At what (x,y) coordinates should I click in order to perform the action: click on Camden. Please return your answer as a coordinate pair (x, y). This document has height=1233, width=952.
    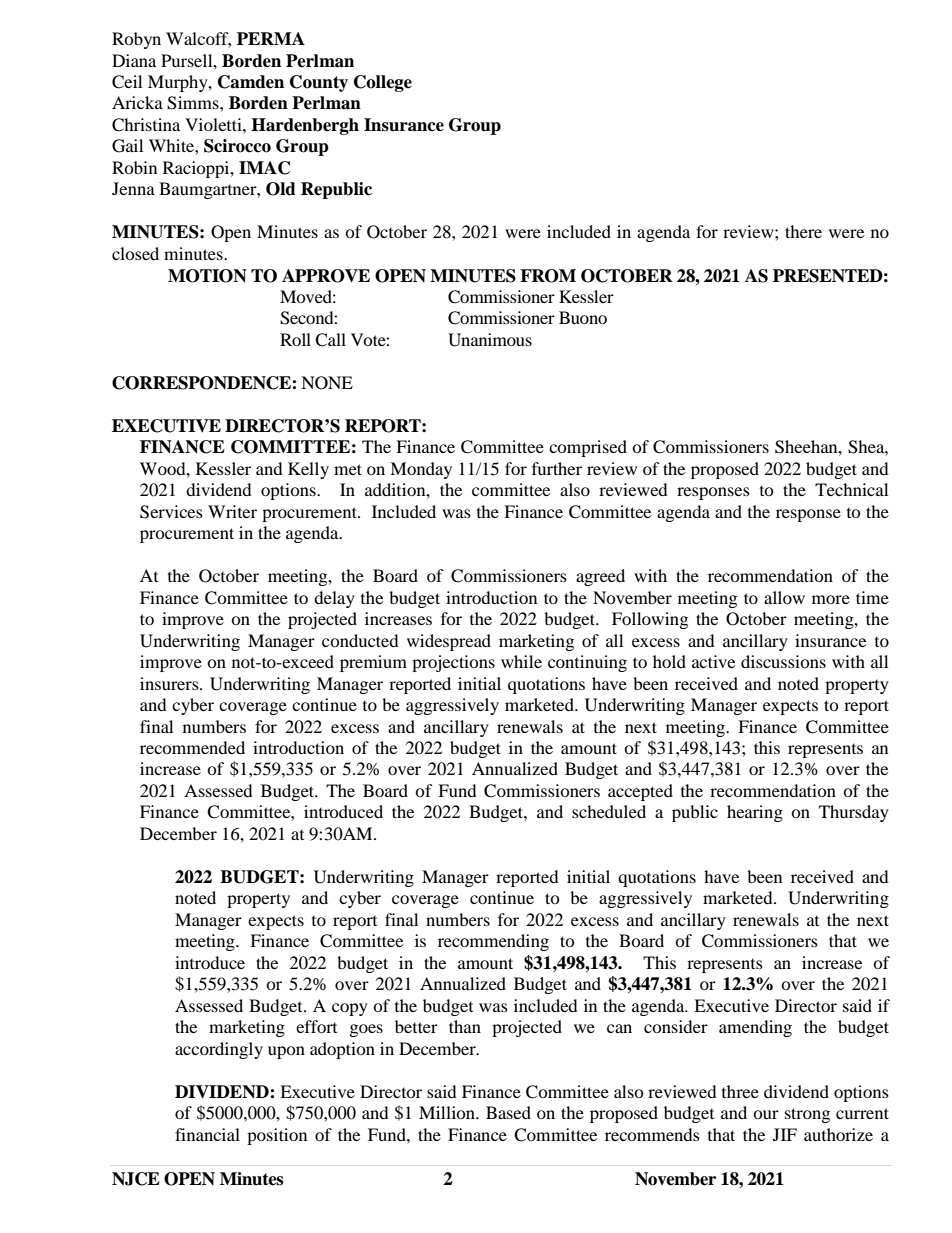
    Looking at the image, I should click on (251, 82).
